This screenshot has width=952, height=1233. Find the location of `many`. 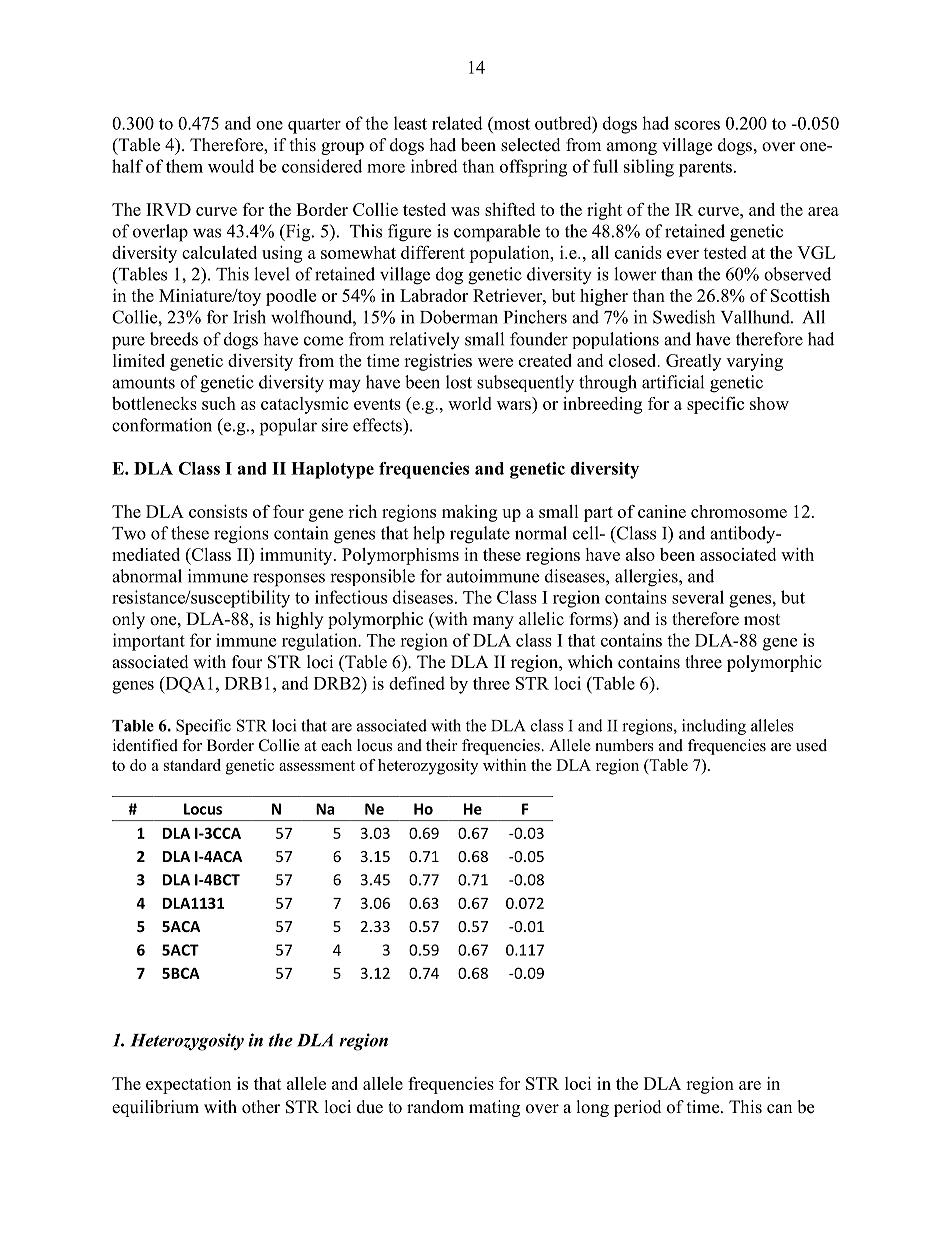

many is located at coordinates (493, 622).
